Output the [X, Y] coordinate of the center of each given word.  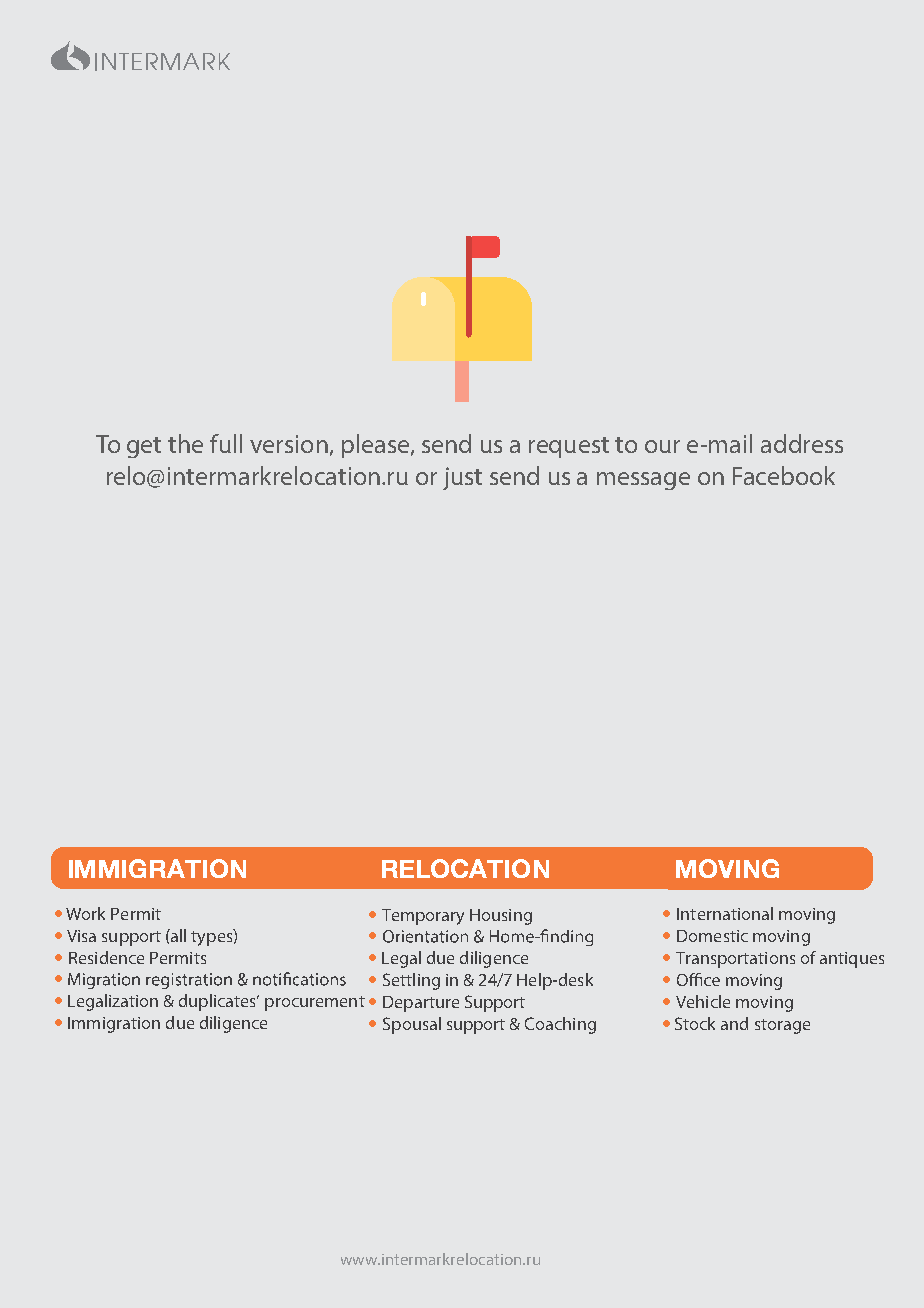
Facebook [784, 475]
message [643, 481]
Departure [421, 1004]
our [662, 446]
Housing [501, 917]
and [734, 1023]
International [725, 913]
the [185, 443]
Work [85, 913]
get [144, 447]
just [462, 478]
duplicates [219, 1002]
